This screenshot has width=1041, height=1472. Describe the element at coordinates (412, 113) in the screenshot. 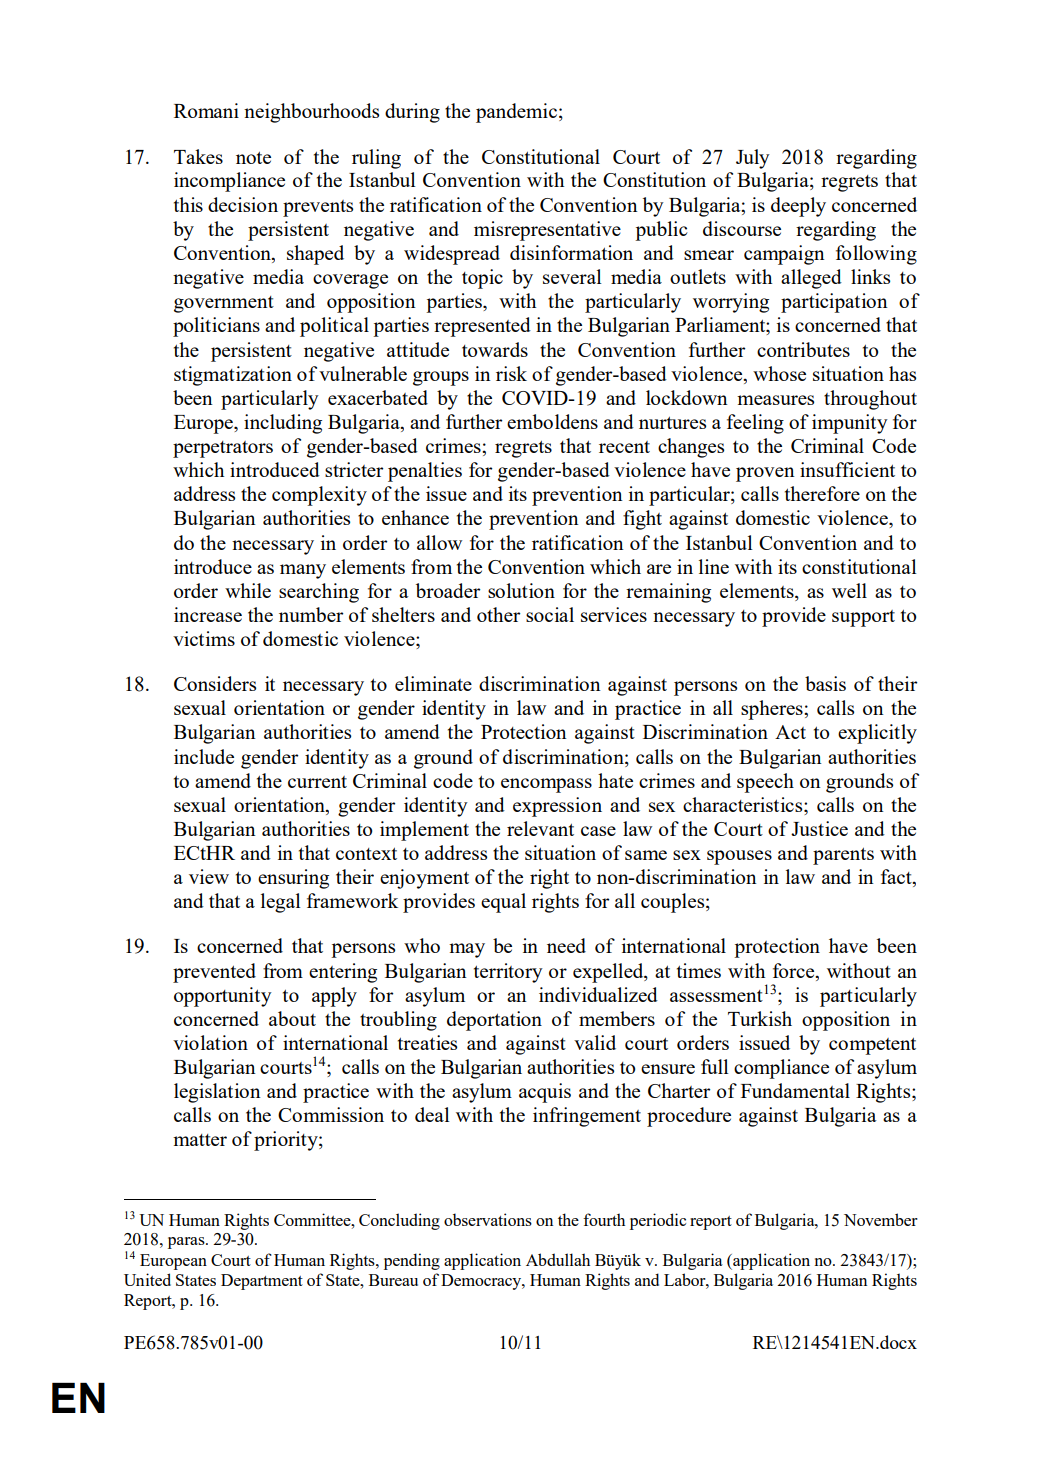

I see `during` at that location.
